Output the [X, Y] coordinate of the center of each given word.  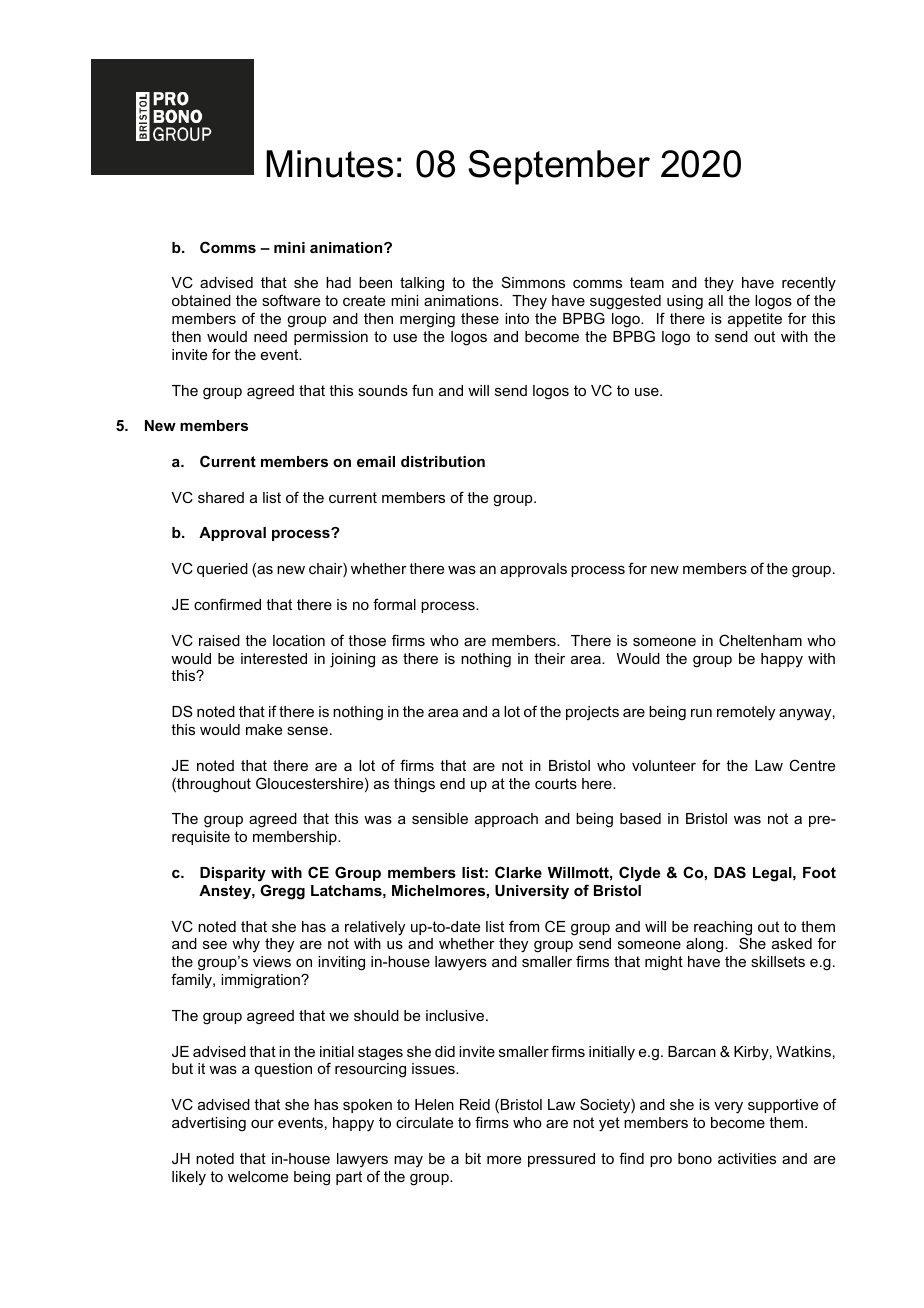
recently [809, 286]
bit [473, 1158]
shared [221, 497]
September [559, 167]
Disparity [233, 874]
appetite [755, 320]
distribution [443, 461]
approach [506, 820]
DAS [730, 872]
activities [747, 1158]
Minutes [329, 164]
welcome [258, 1176]
